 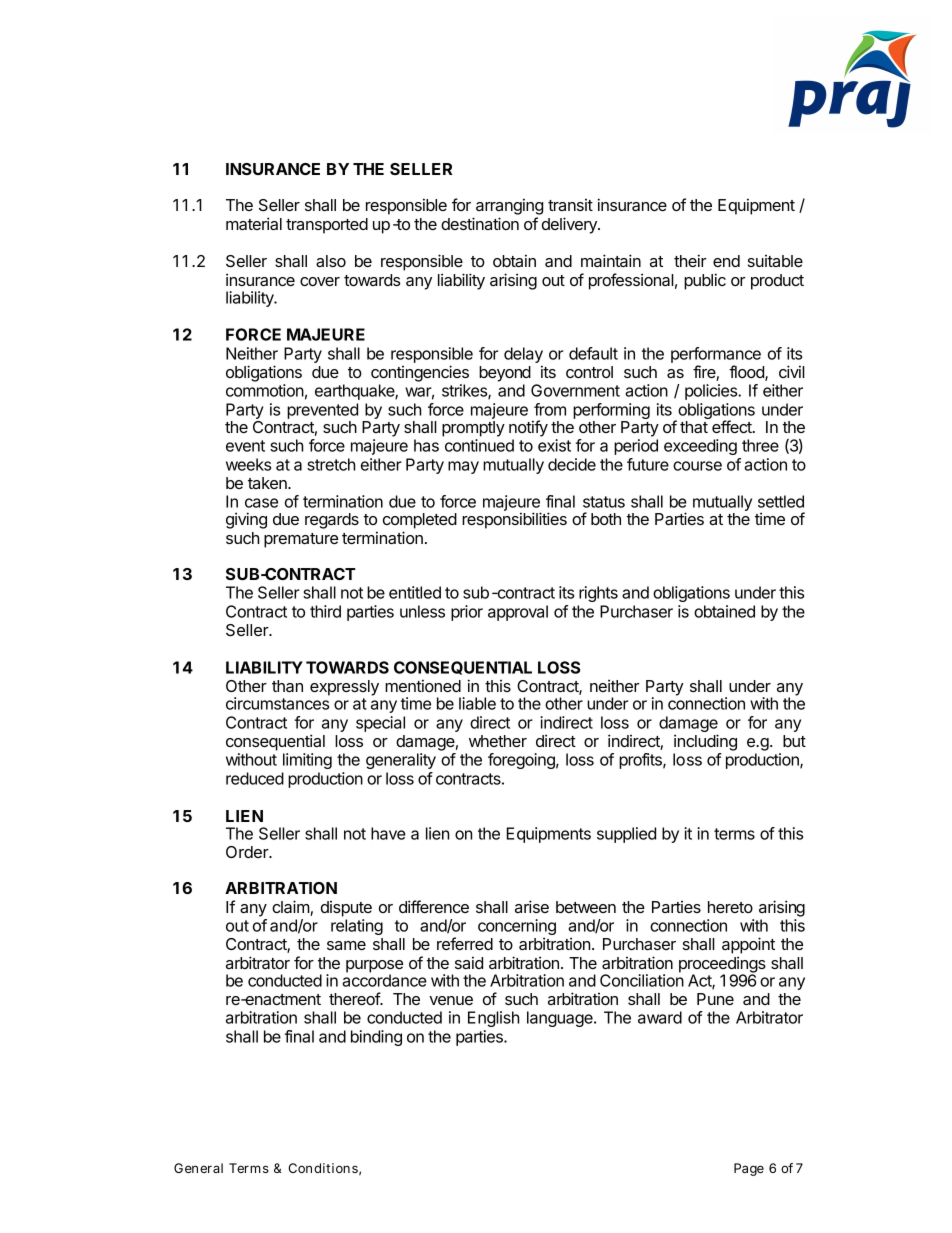 I want to click on proceedings, so click(x=722, y=965).
